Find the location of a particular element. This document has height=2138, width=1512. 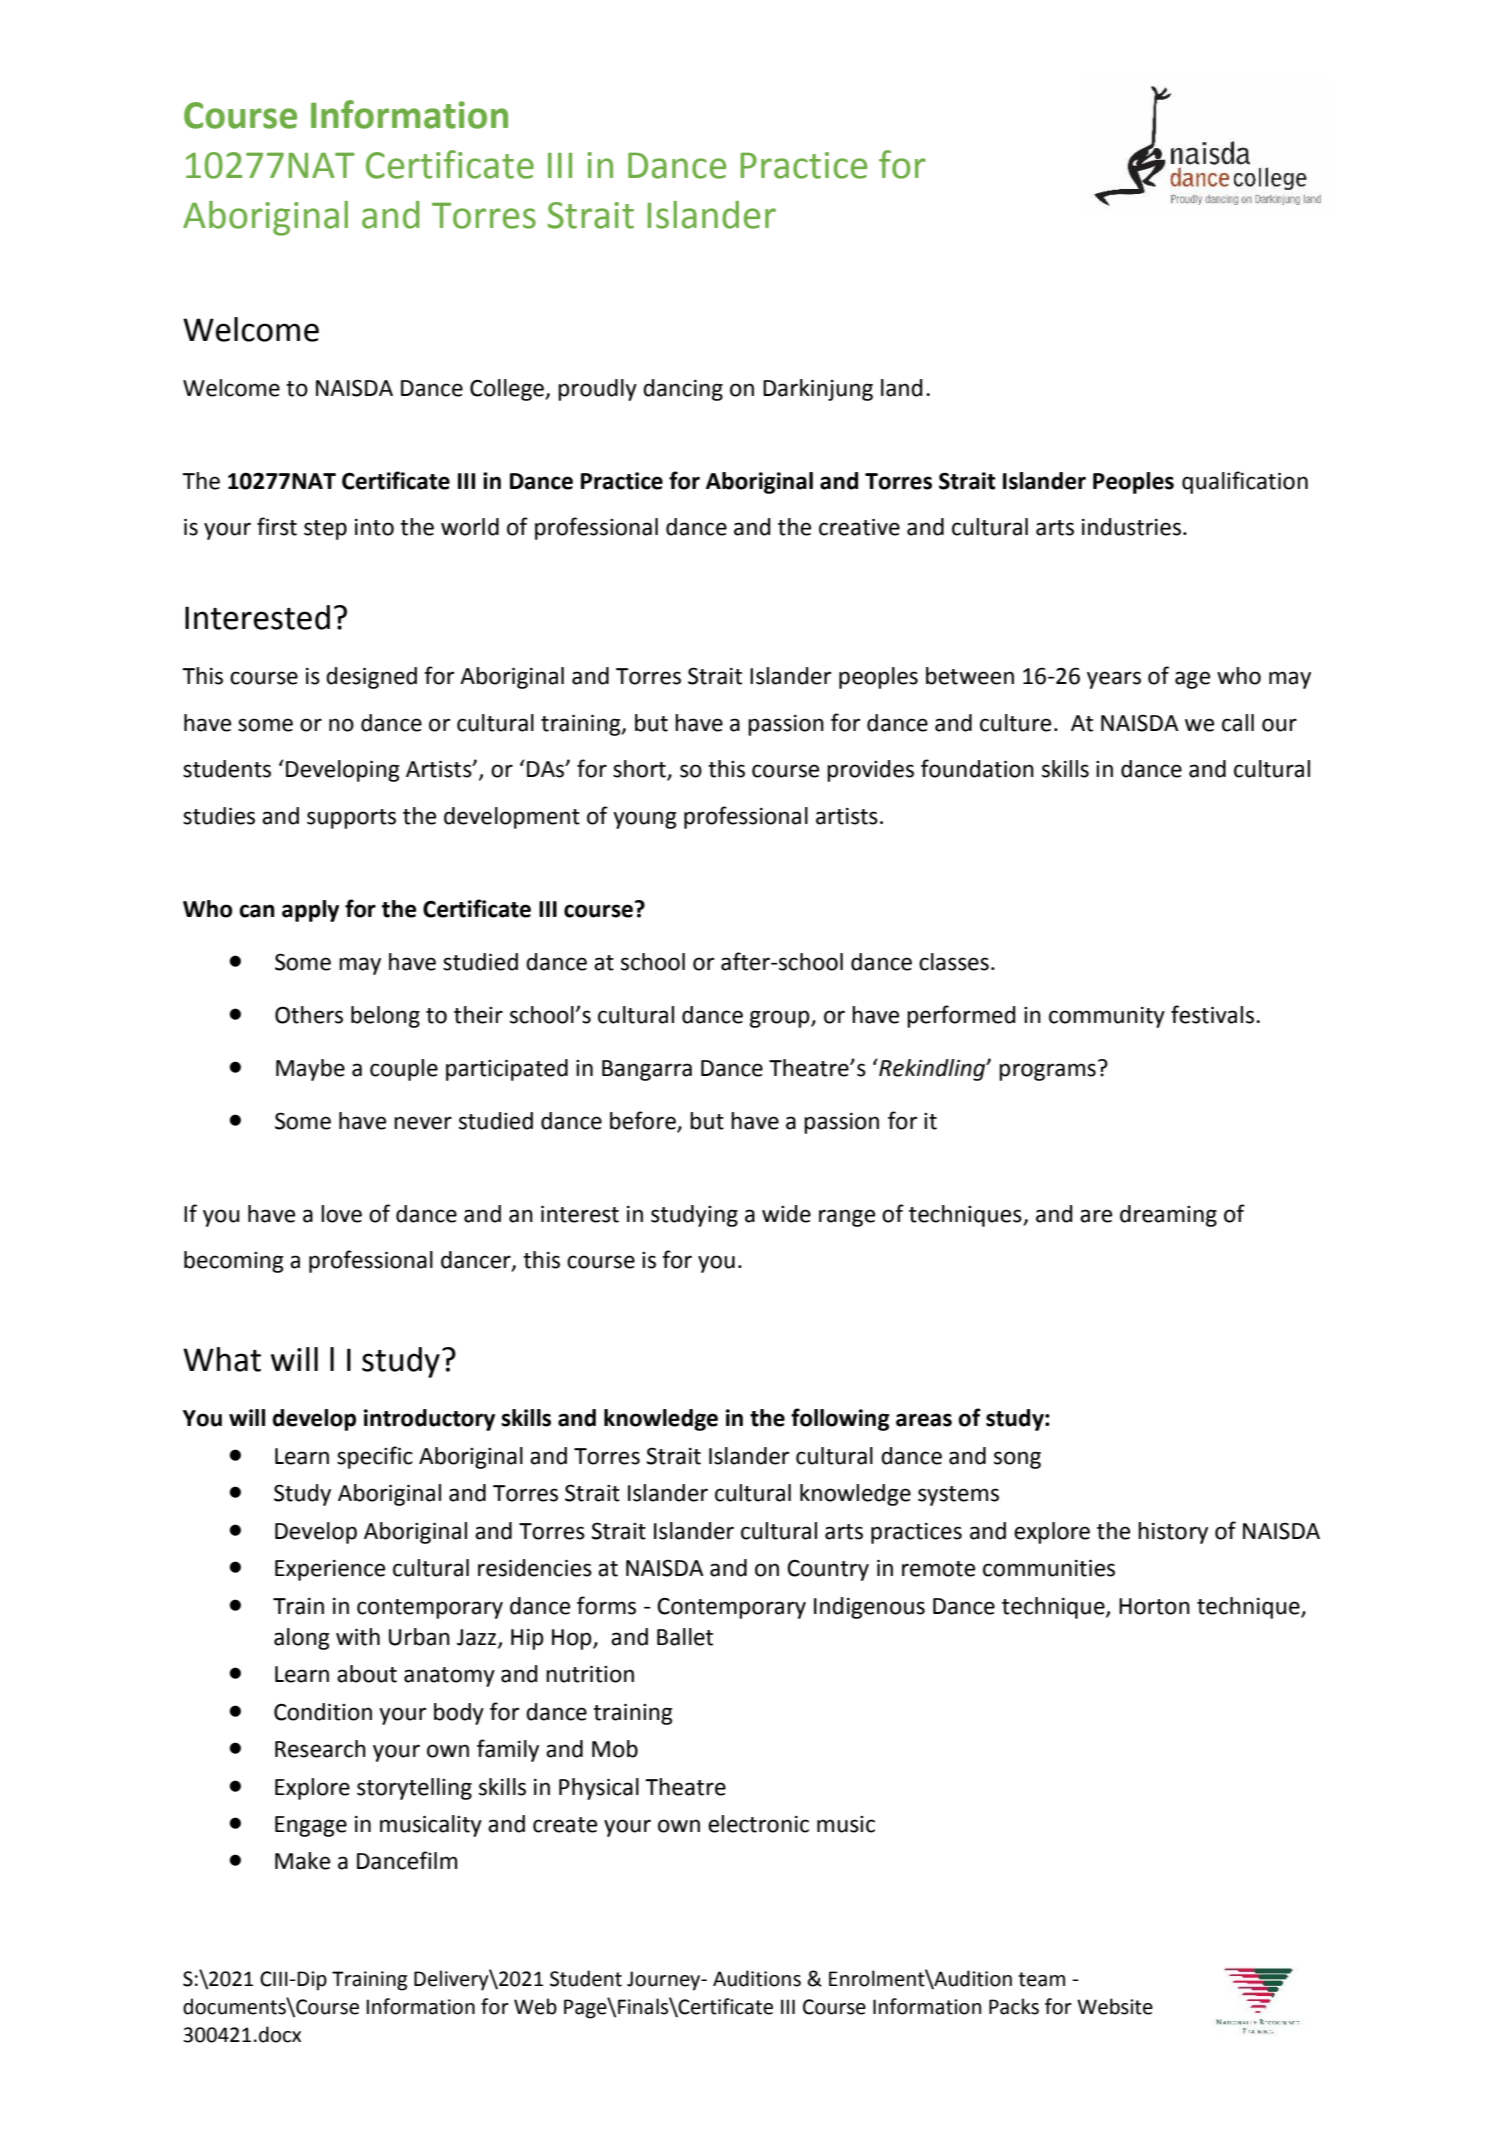

Experience is located at coordinates (330, 1570).
